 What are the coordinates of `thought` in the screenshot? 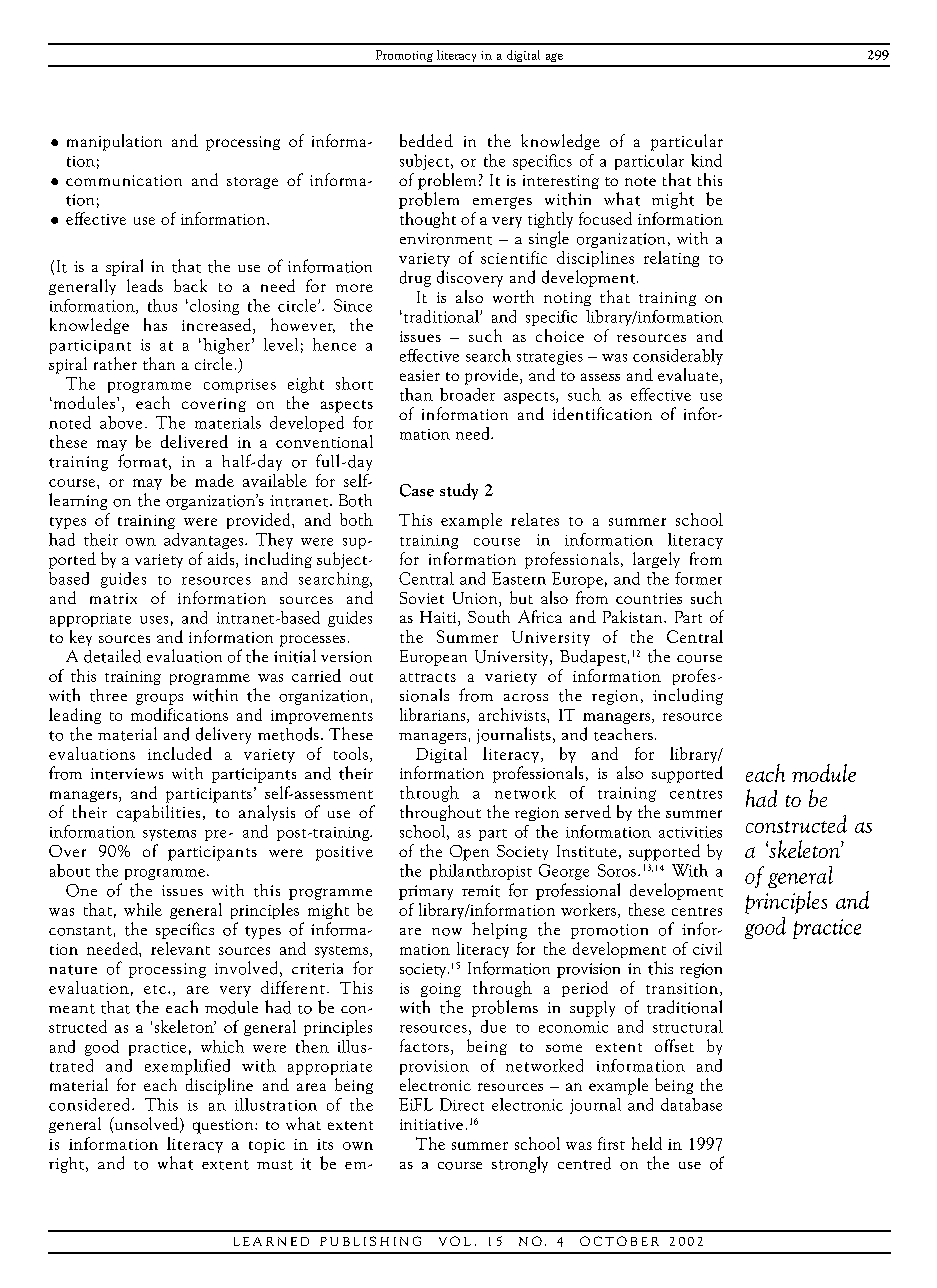 It's located at (428, 220).
